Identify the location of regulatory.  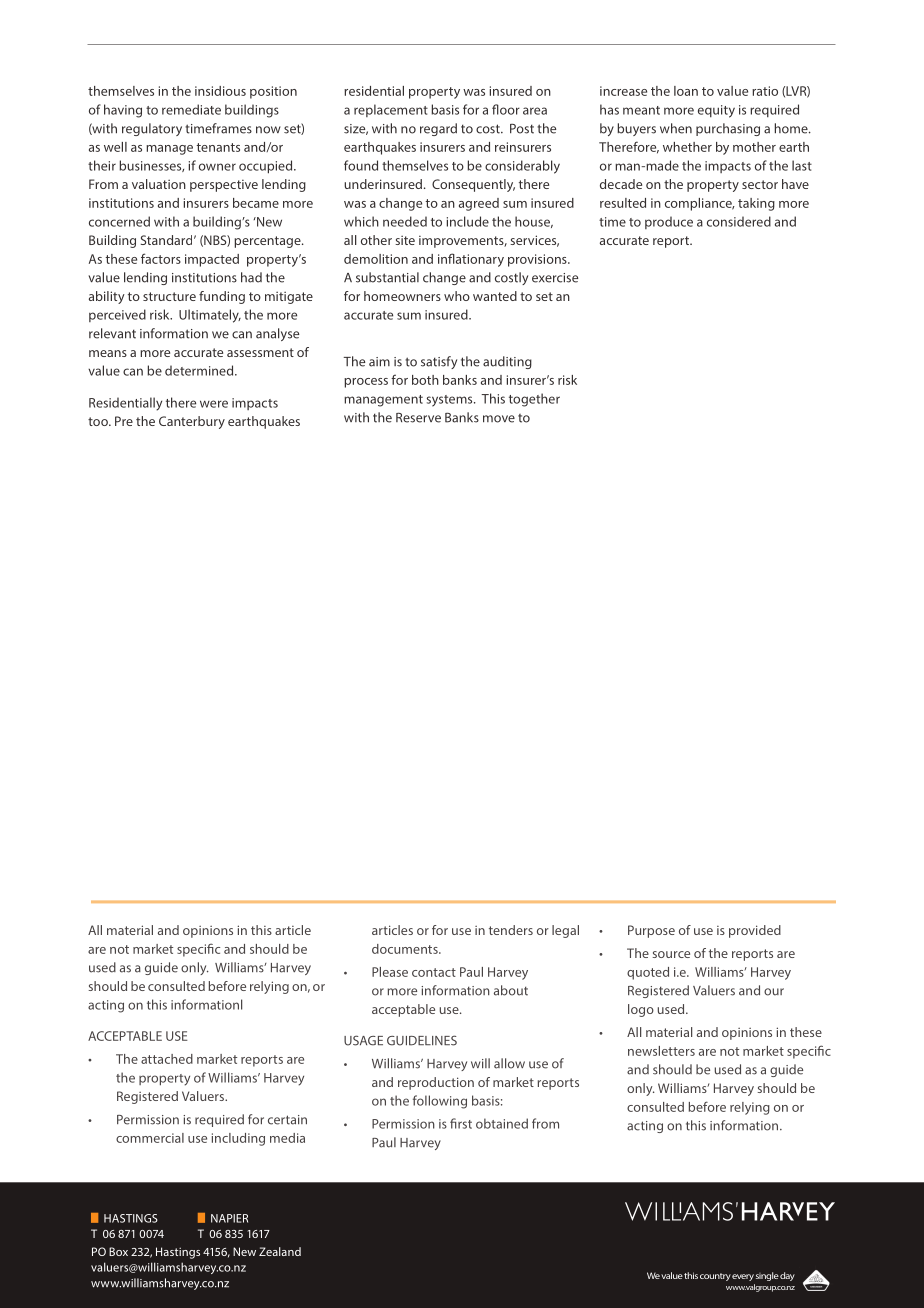
(152, 129).
